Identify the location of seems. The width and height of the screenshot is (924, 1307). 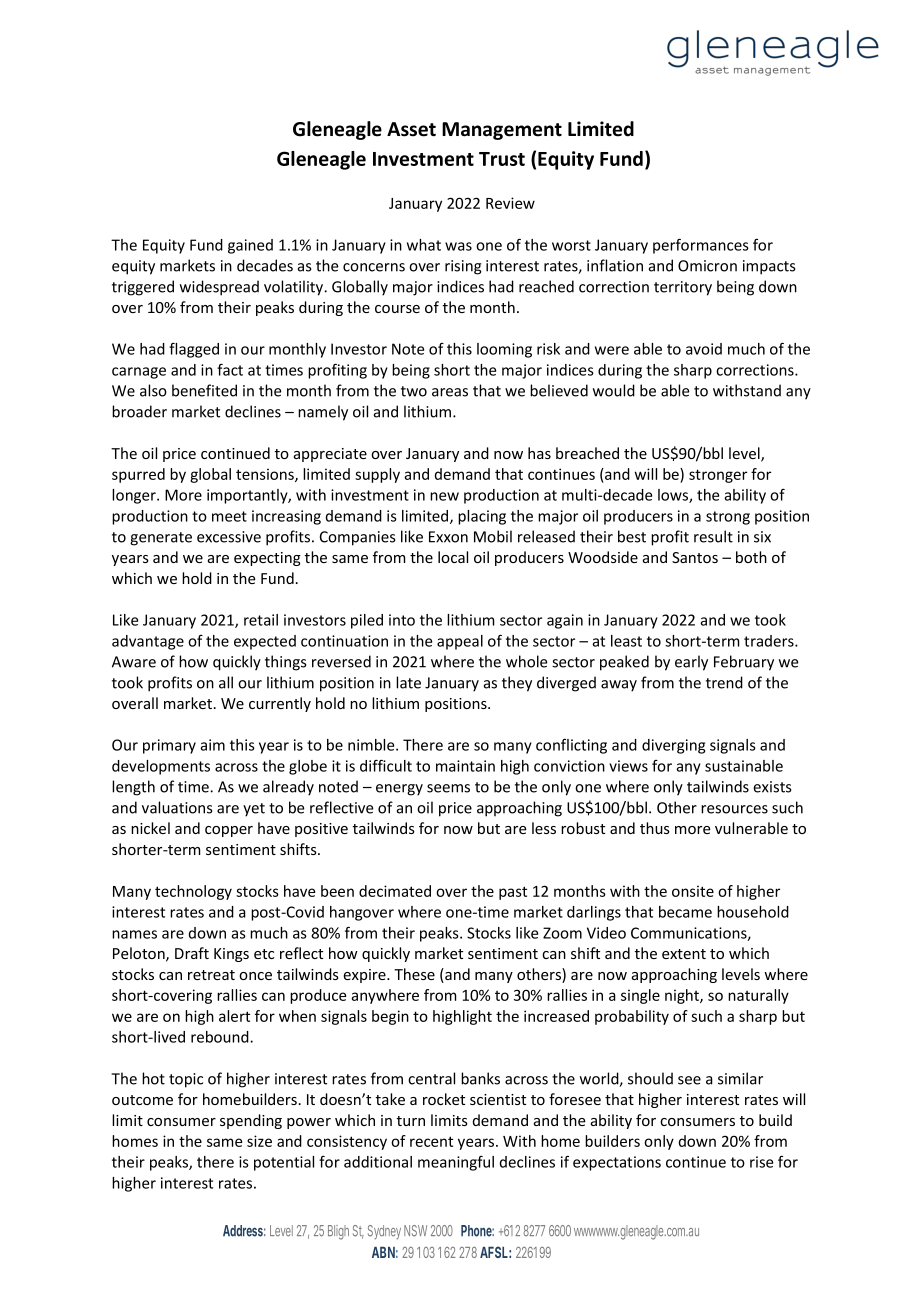
(448, 788).
